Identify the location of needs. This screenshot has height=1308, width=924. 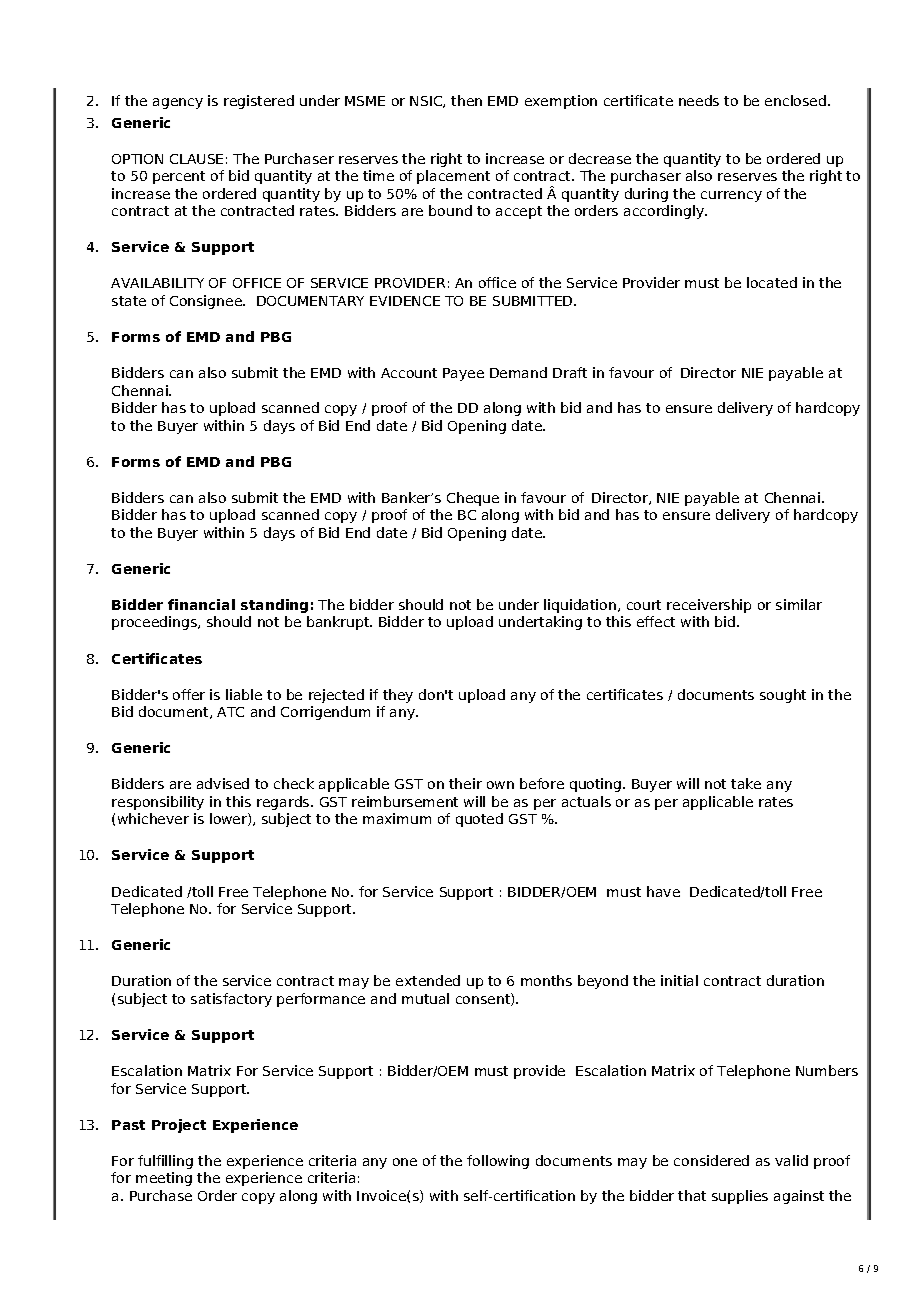
(699, 100).
